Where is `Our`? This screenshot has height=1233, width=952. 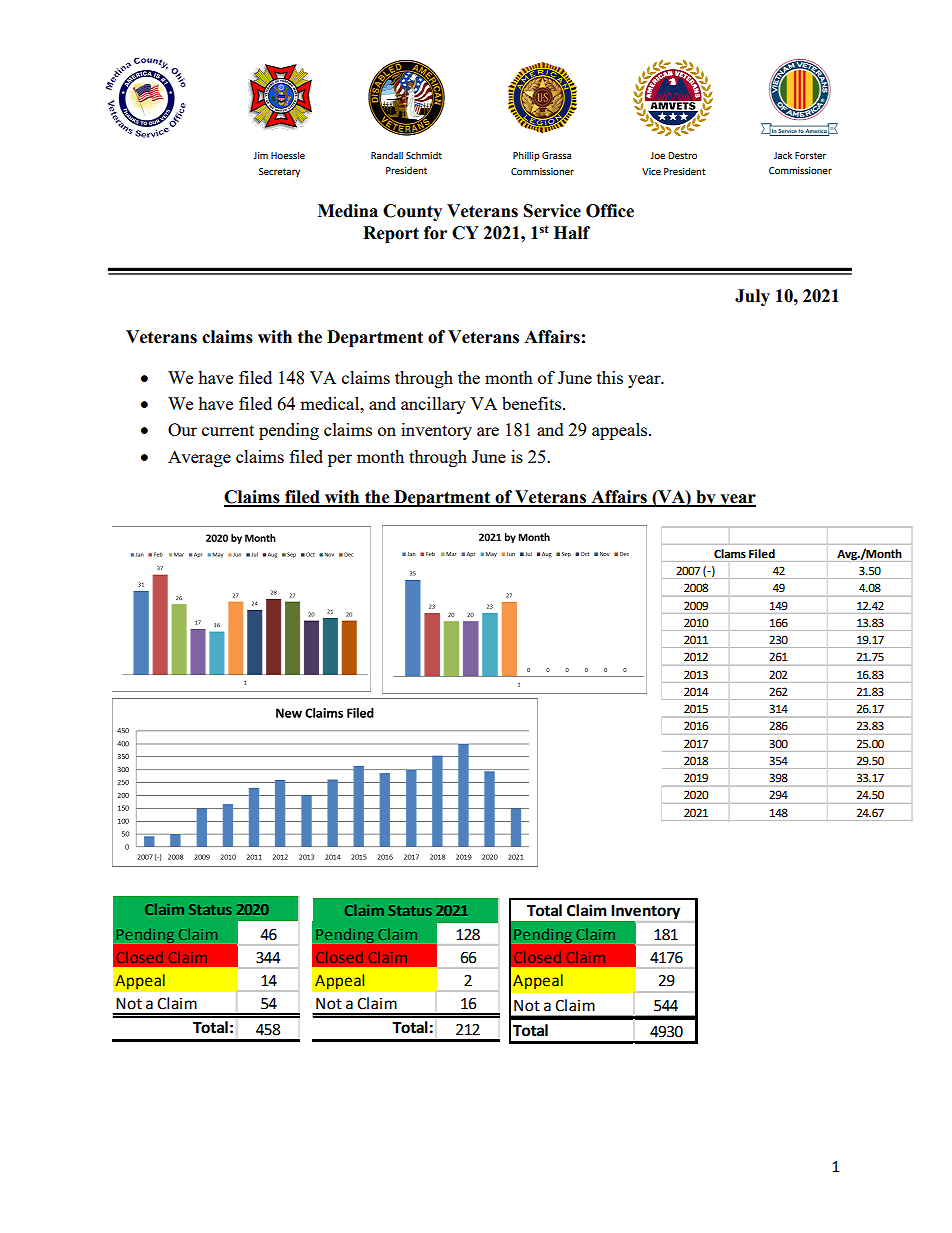 Our is located at coordinates (182, 429).
